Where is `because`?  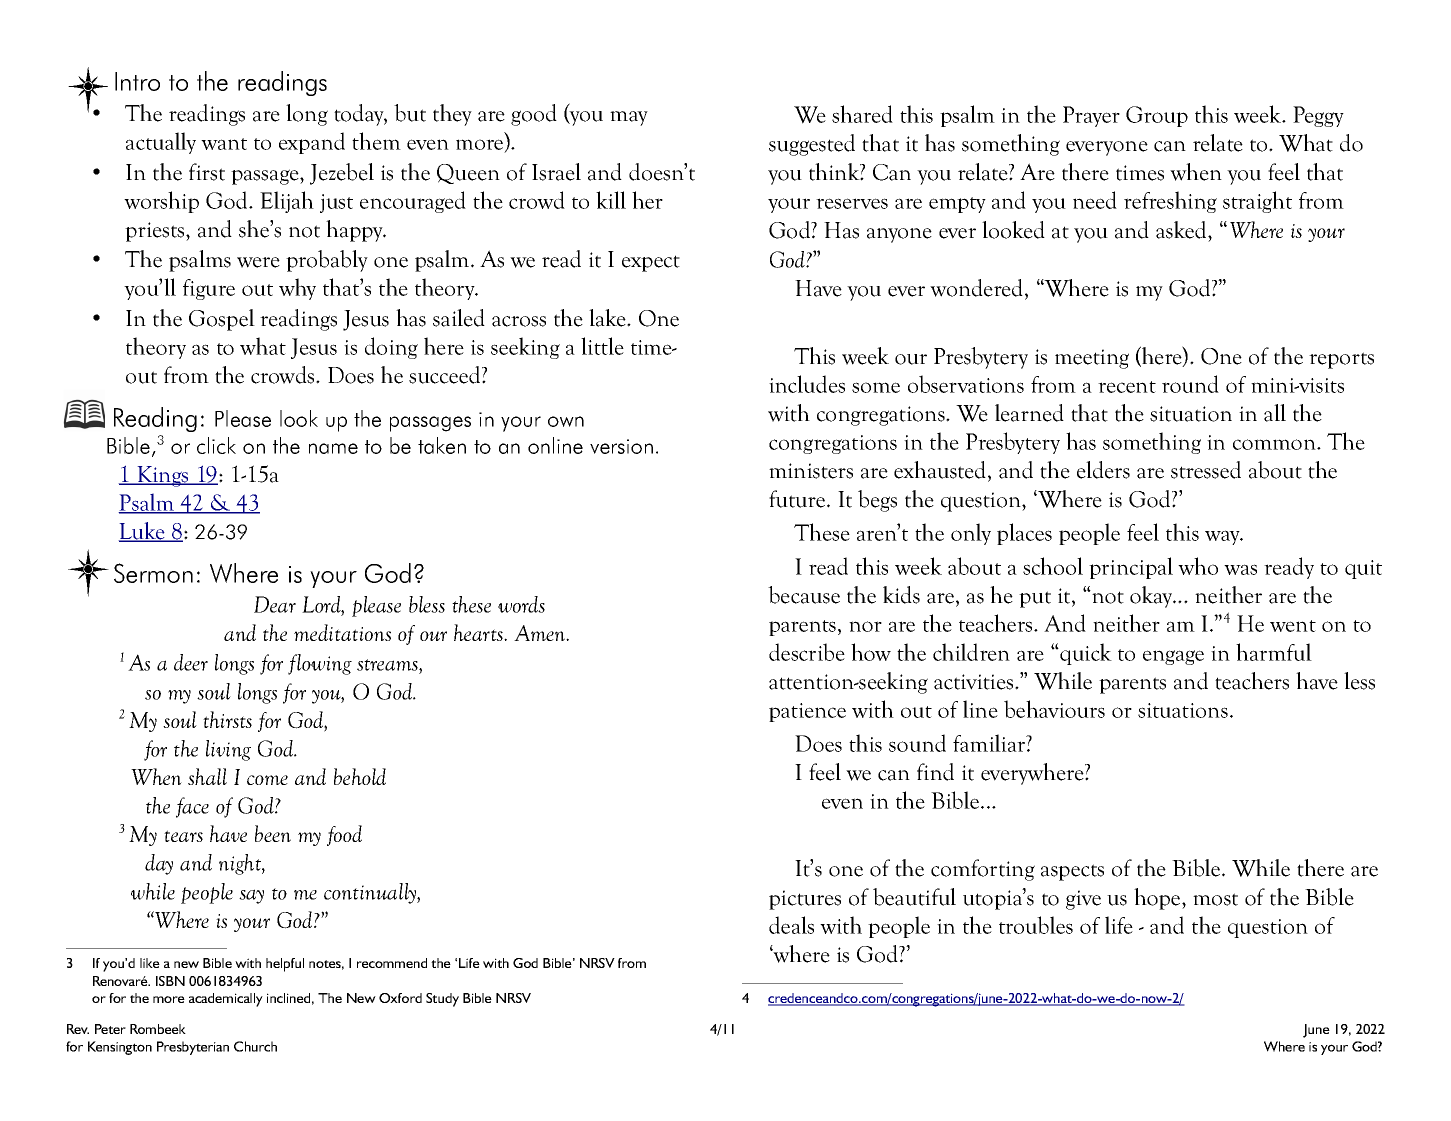 because is located at coordinates (804, 595).
